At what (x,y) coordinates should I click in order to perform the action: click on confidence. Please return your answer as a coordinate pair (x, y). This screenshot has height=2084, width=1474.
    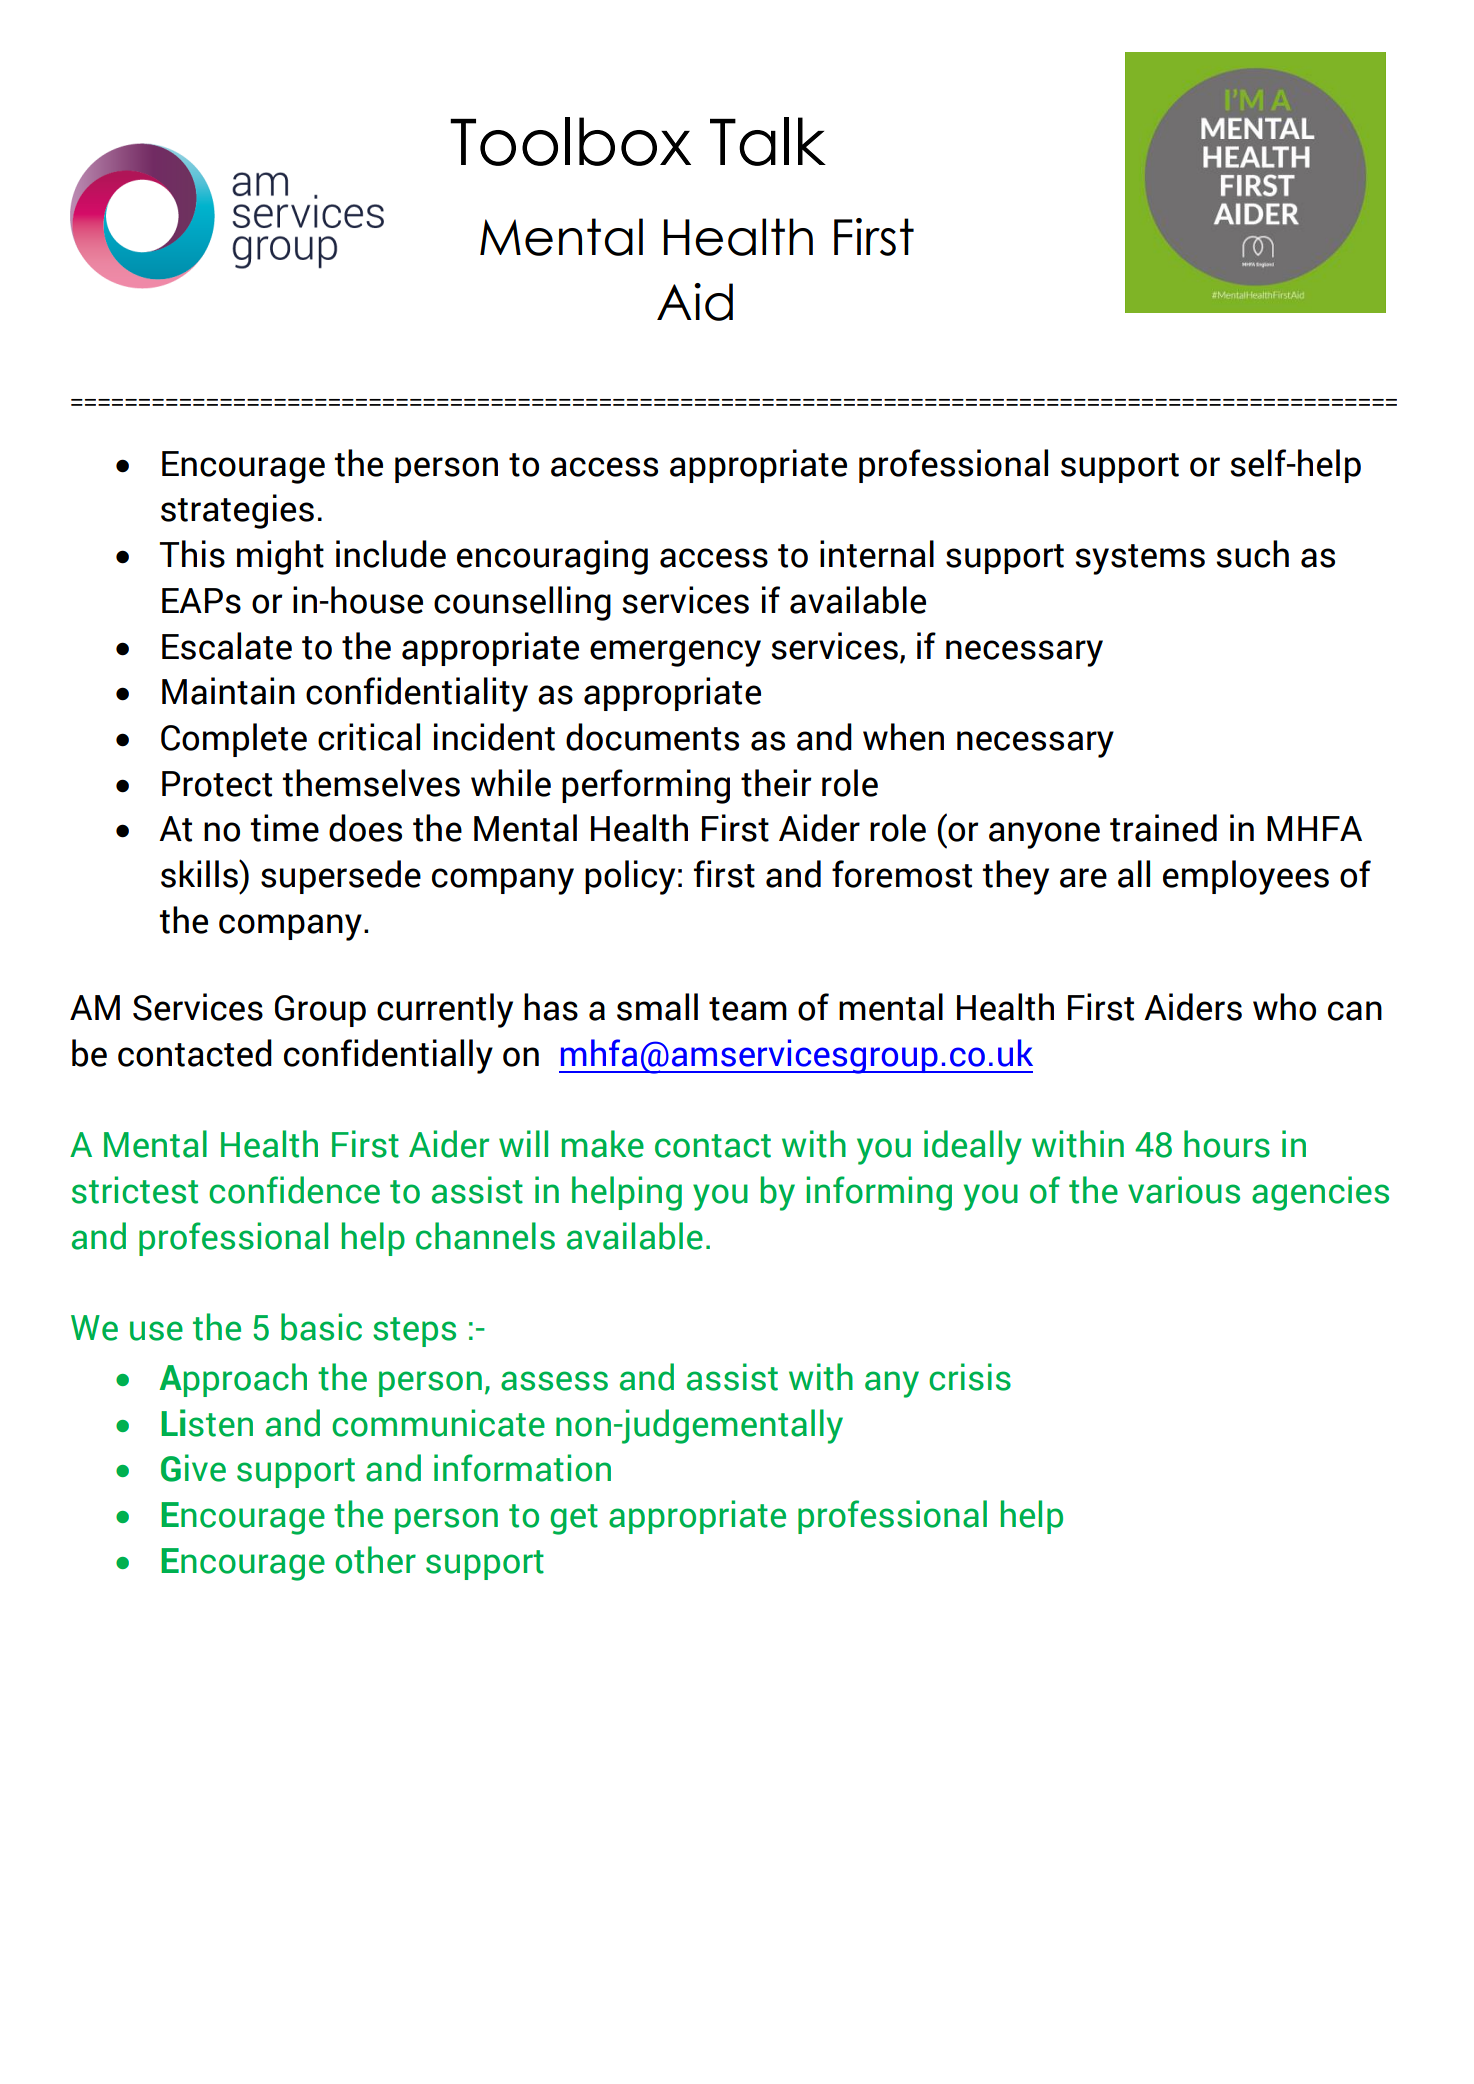
    Looking at the image, I should click on (294, 1190).
